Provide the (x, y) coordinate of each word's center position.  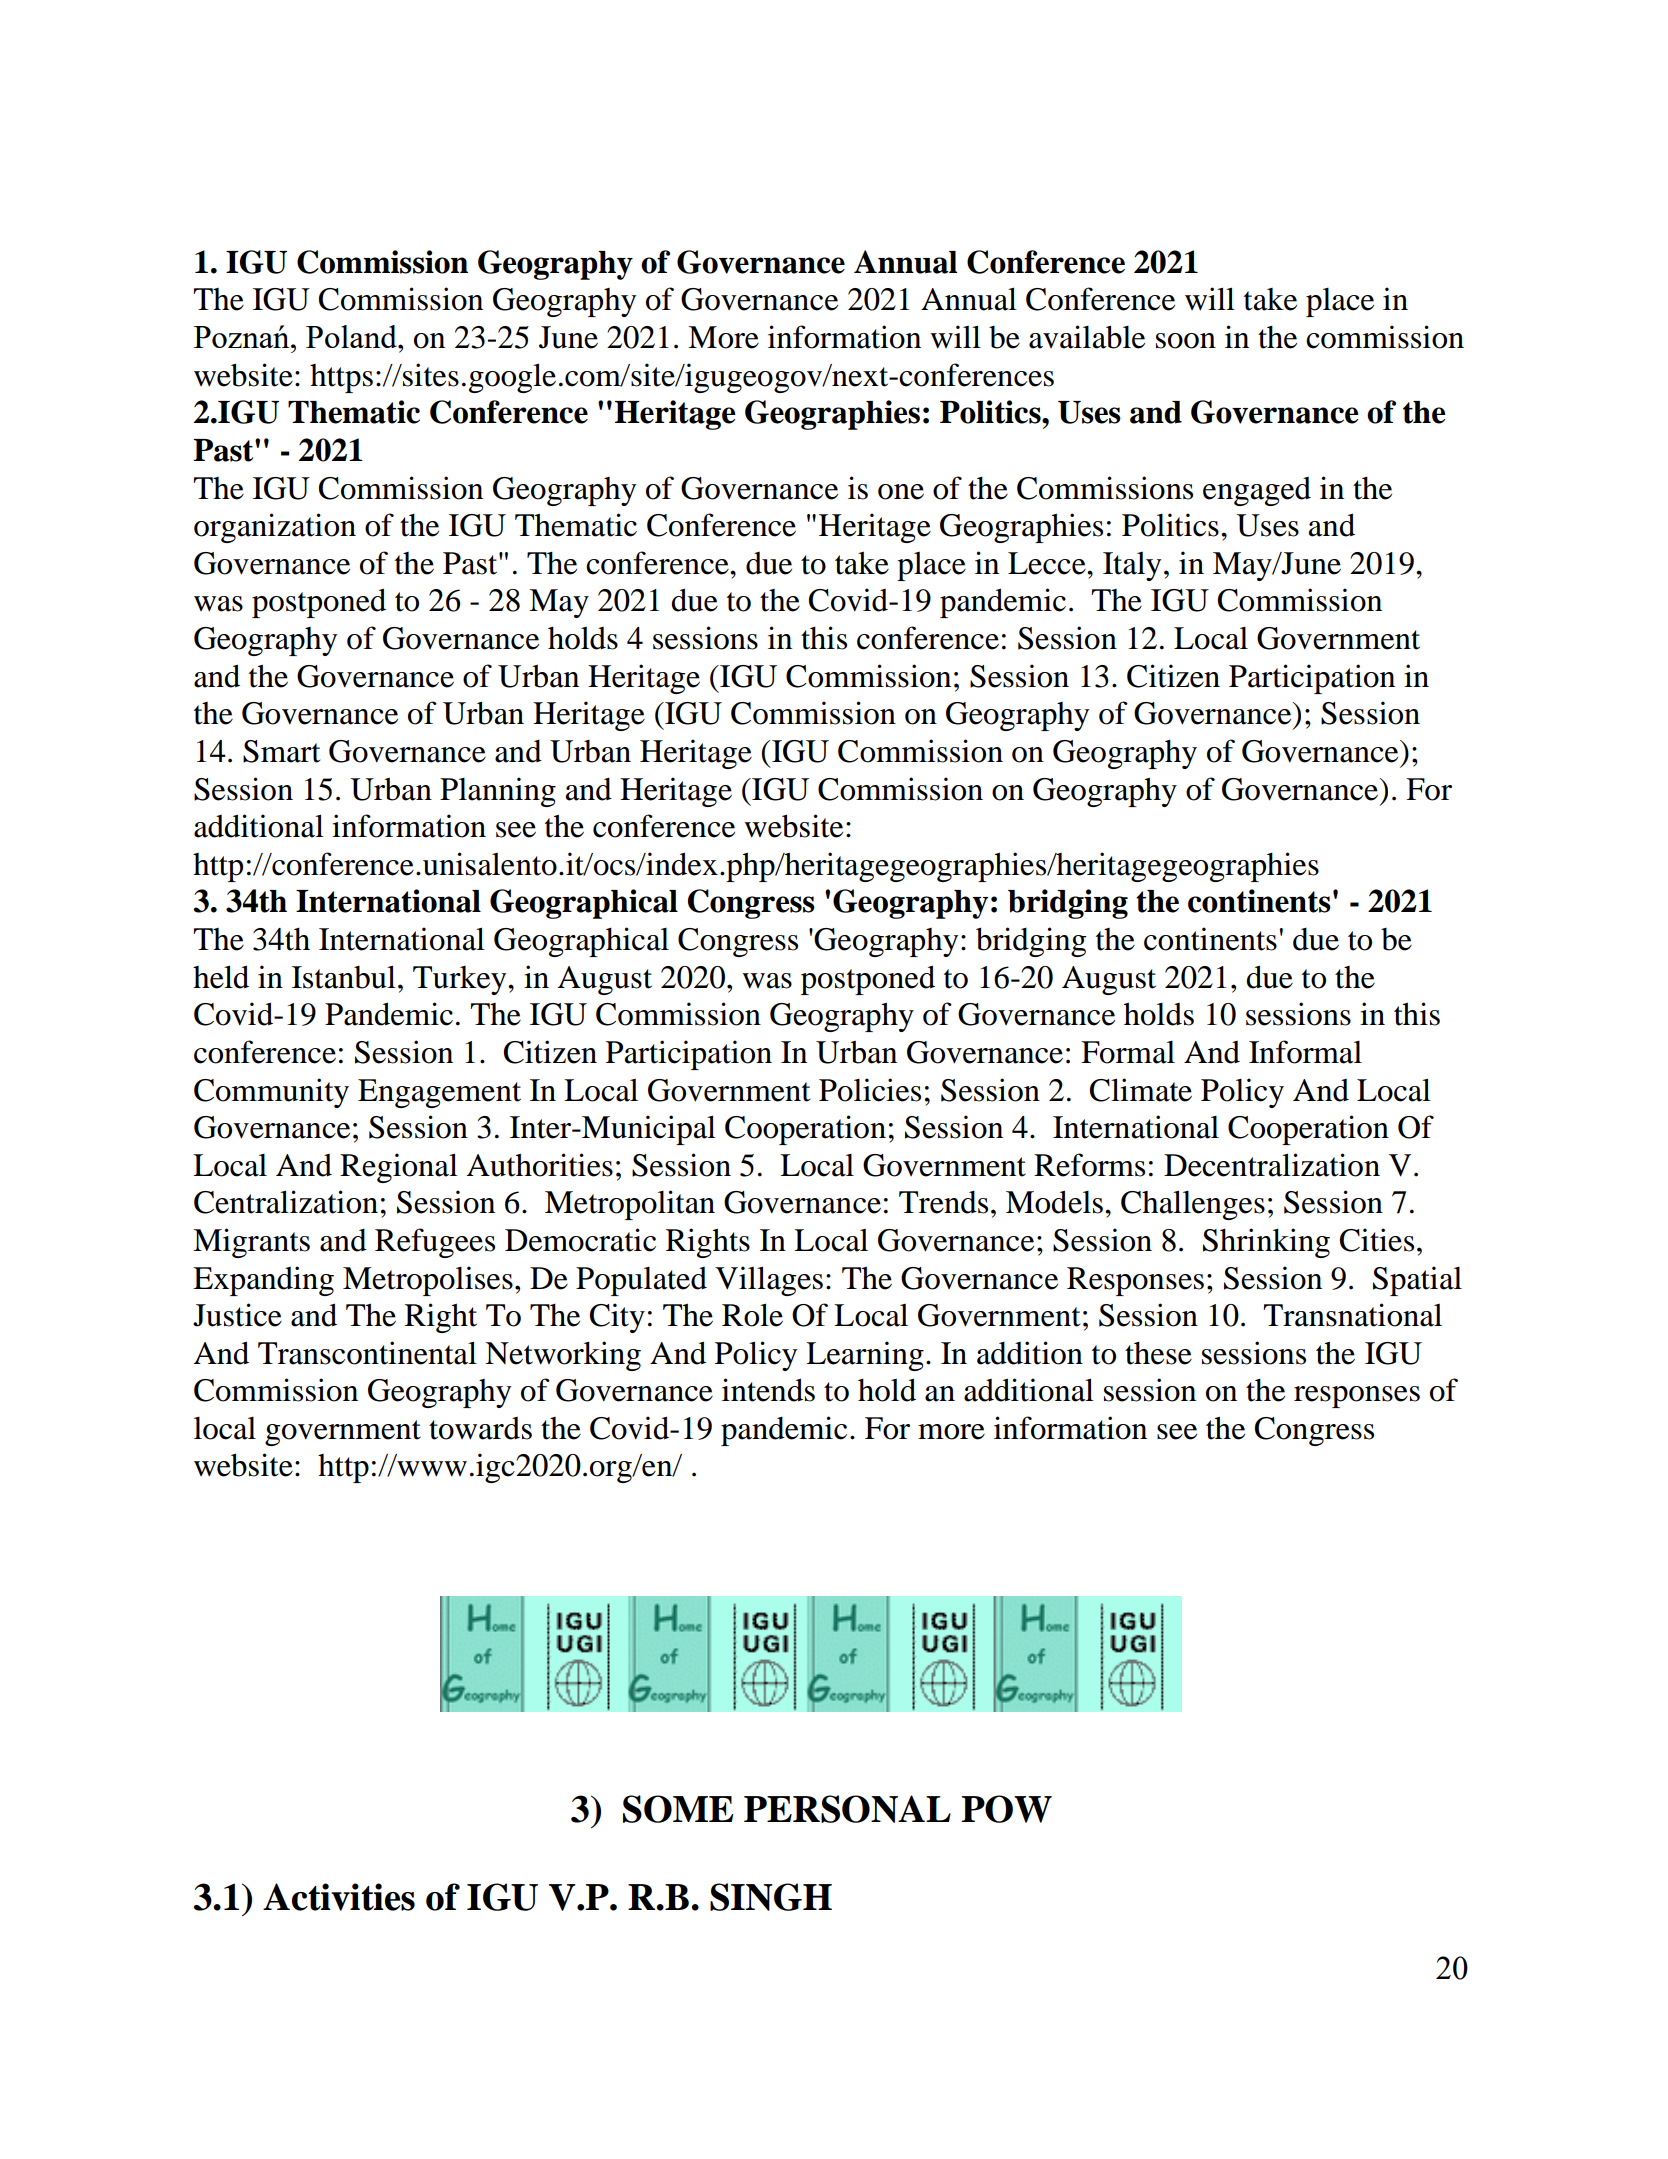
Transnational (1353, 1315)
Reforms (1089, 1165)
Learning (865, 1356)
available (1087, 337)
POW (1007, 1809)
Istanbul (344, 977)
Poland (352, 336)
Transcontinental (367, 1353)
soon (1186, 341)
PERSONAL (847, 1809)
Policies (870, 1090)
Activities (339, 1897)
